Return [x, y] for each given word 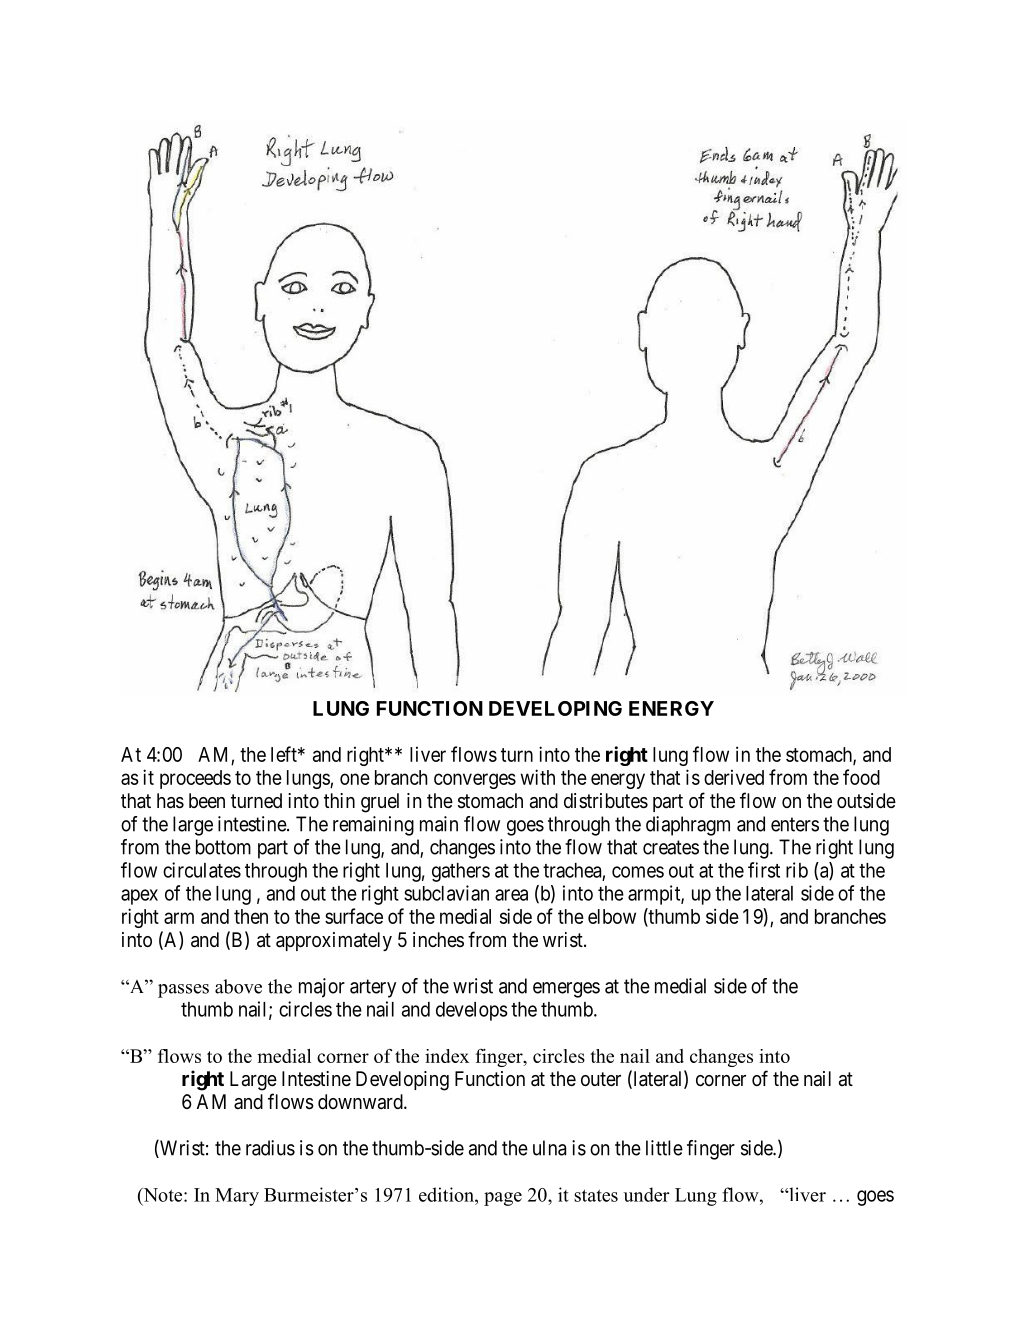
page [503, 1199]
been [207, 801]
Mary [237, 1197]
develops [472, 1011]
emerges [566, 990]
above [238, 986]
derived [734, 777]
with [538, 777]
